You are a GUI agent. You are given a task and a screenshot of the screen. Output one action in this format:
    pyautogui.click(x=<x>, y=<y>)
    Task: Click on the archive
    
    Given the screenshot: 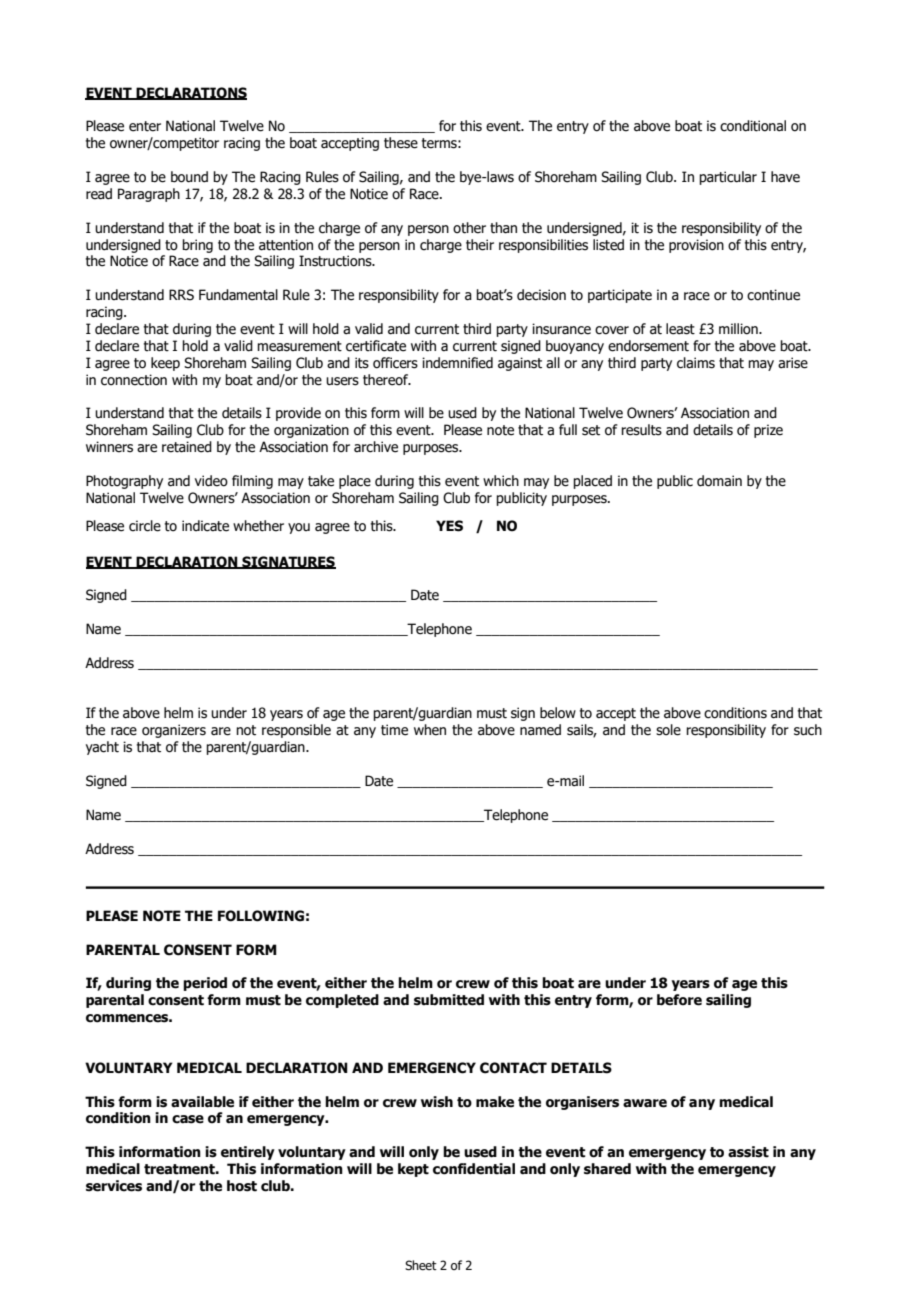 What is the action you would take?
    pyautogui.click(x=376, y=447)
